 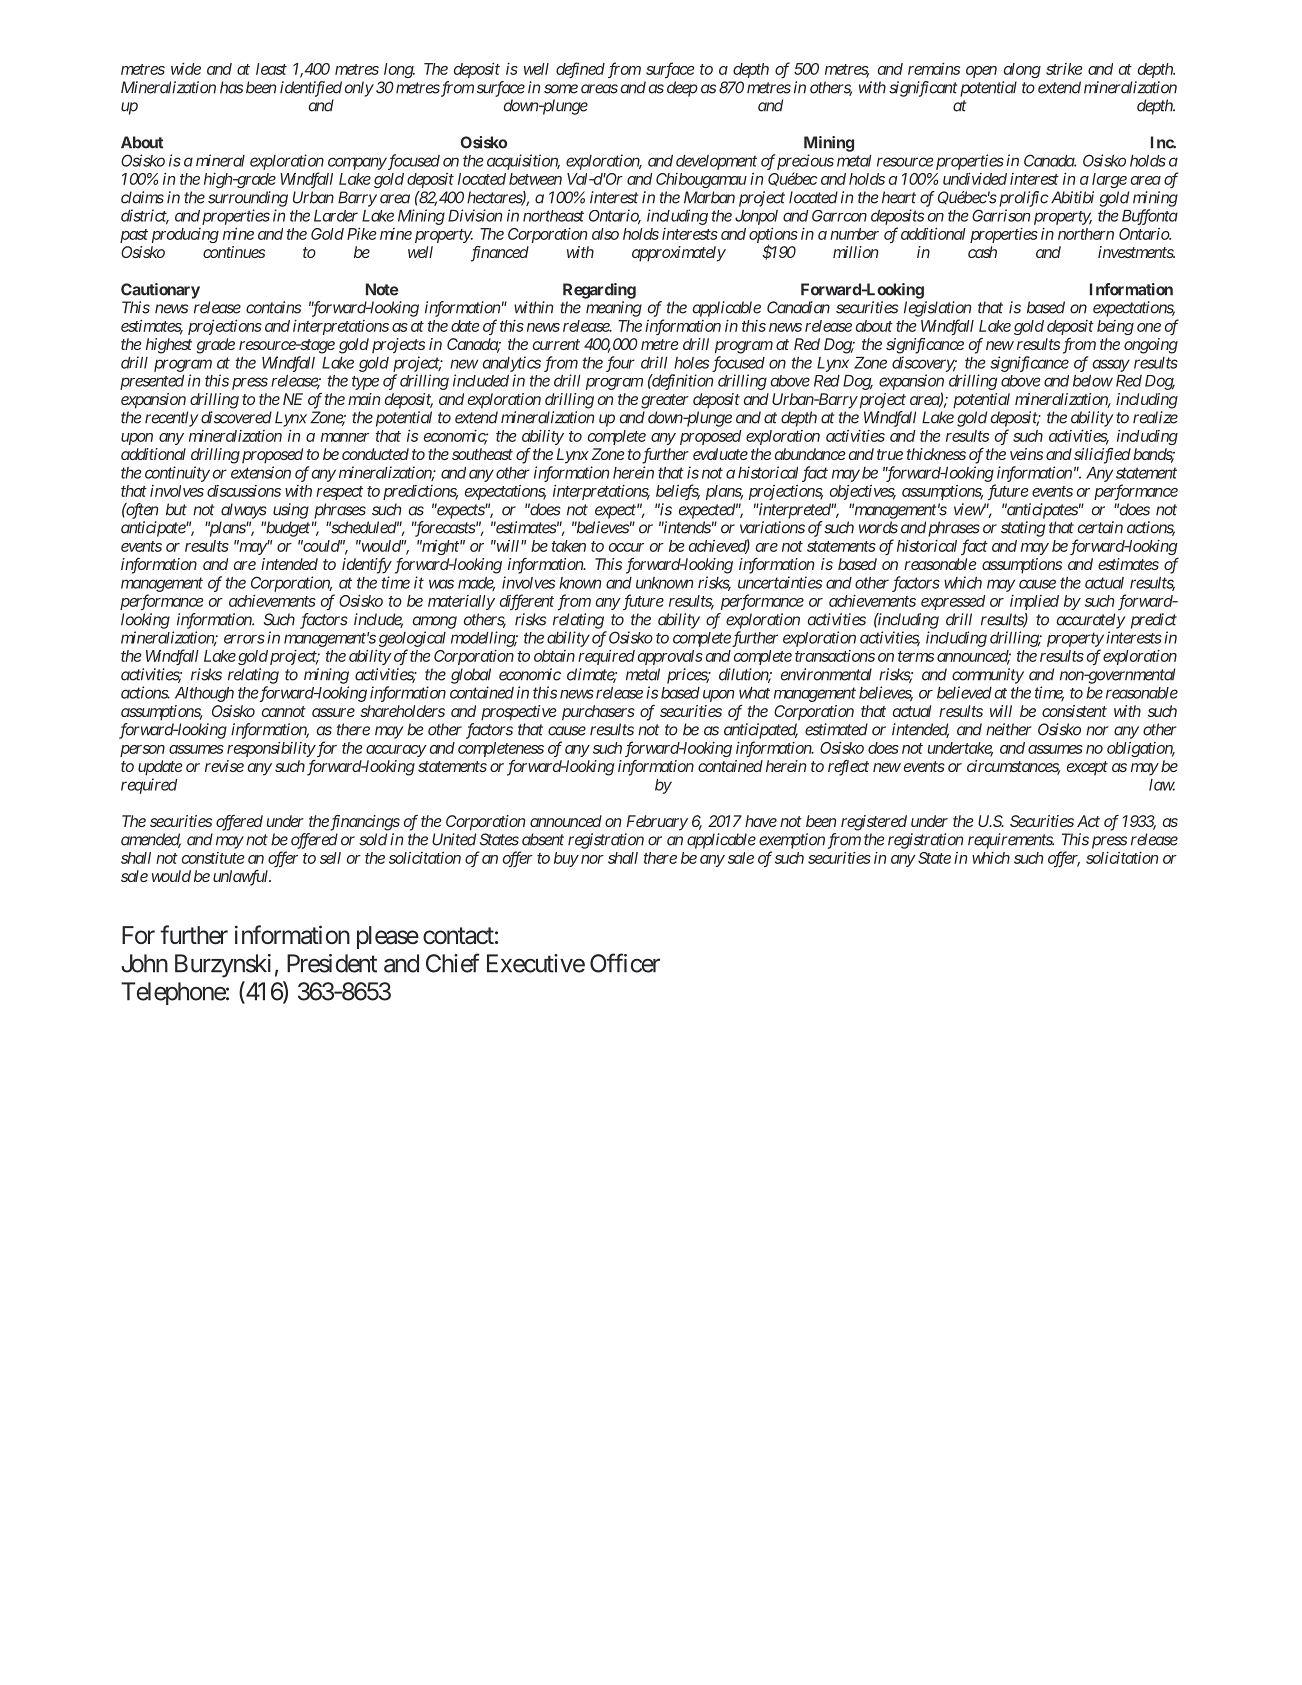 I want to click on occur, so click(x=626, y=547).
